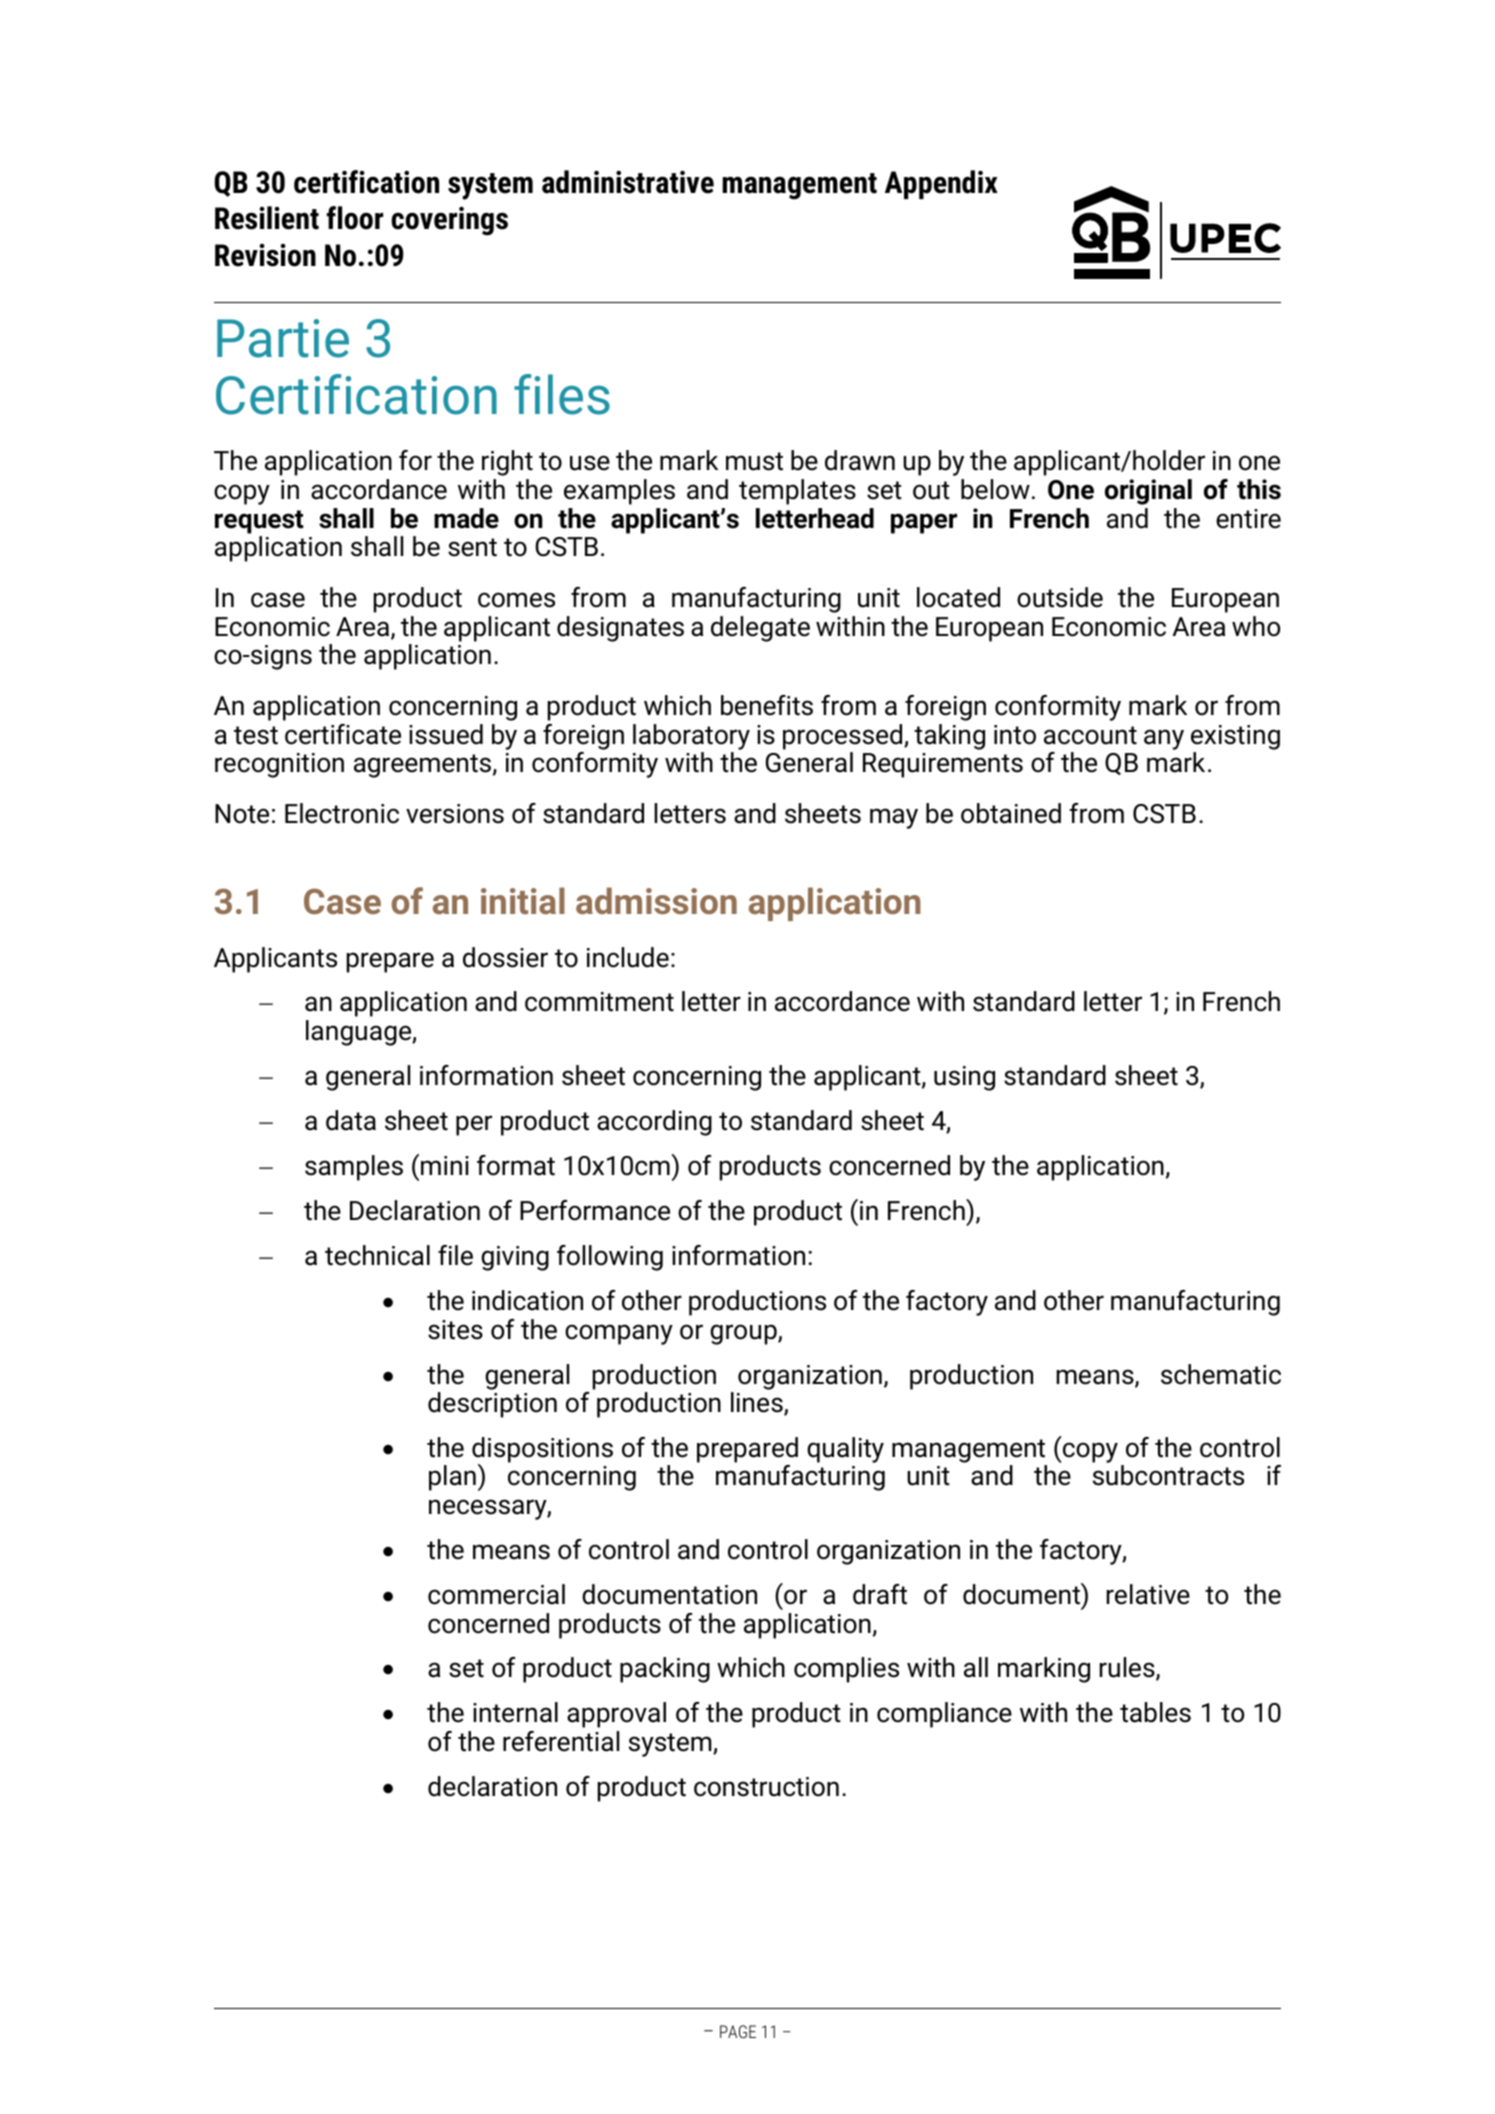 Image resolution: width=1495 pixels, height=2114 pixels. What do you see at coordinates (1155, 1712) in the screenshot?
I see `tables` at bounding box center [1155, 1712].
